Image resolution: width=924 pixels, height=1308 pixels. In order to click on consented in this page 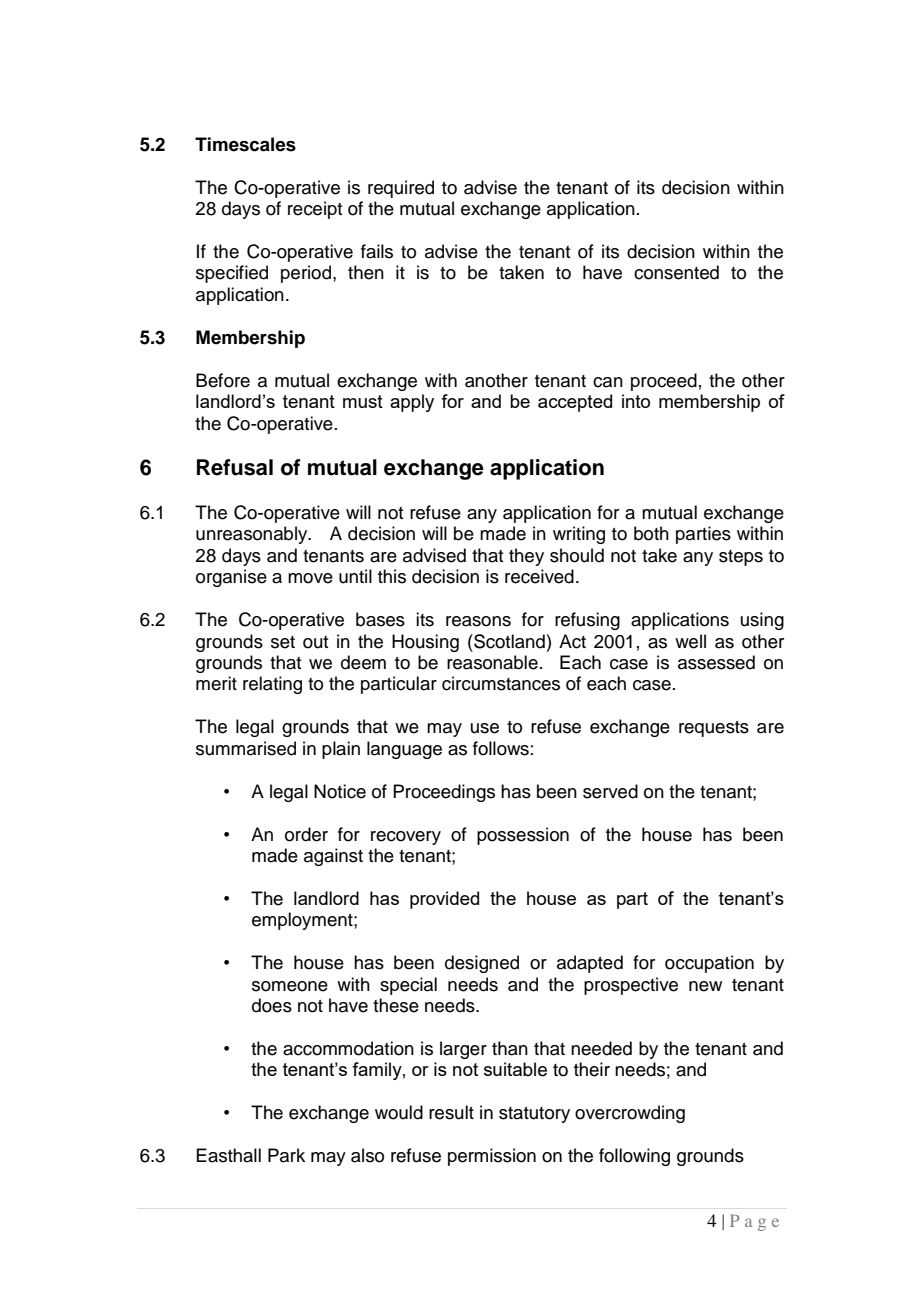, I will do `click(676, 272)`.
